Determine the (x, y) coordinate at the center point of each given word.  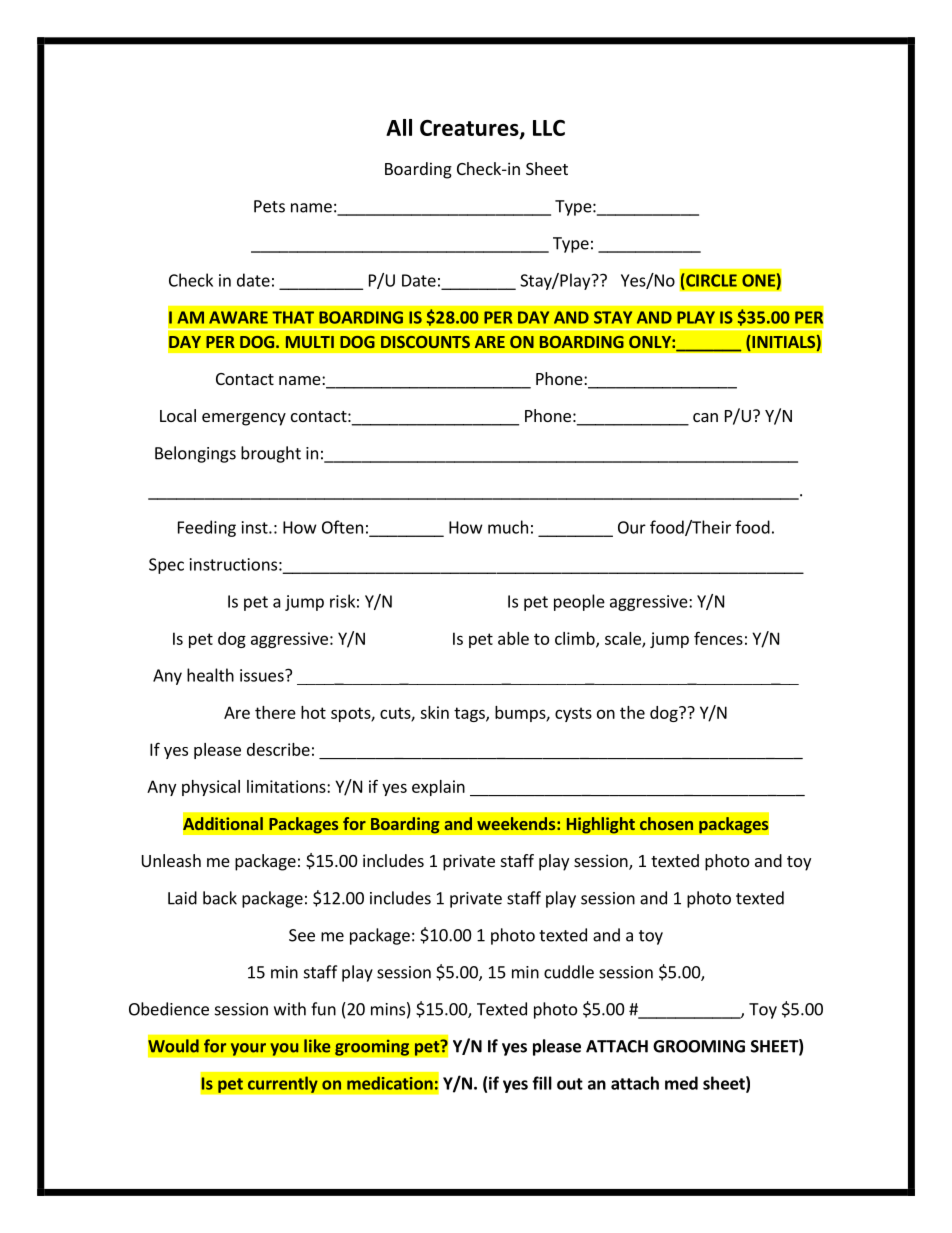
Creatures (470, 129)
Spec (166, 566)
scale (624, 639)
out (570, 1084)
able (513, 638)
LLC (549, 128)
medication (390, 1083)
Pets (269, 206)
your (248, 1049)
